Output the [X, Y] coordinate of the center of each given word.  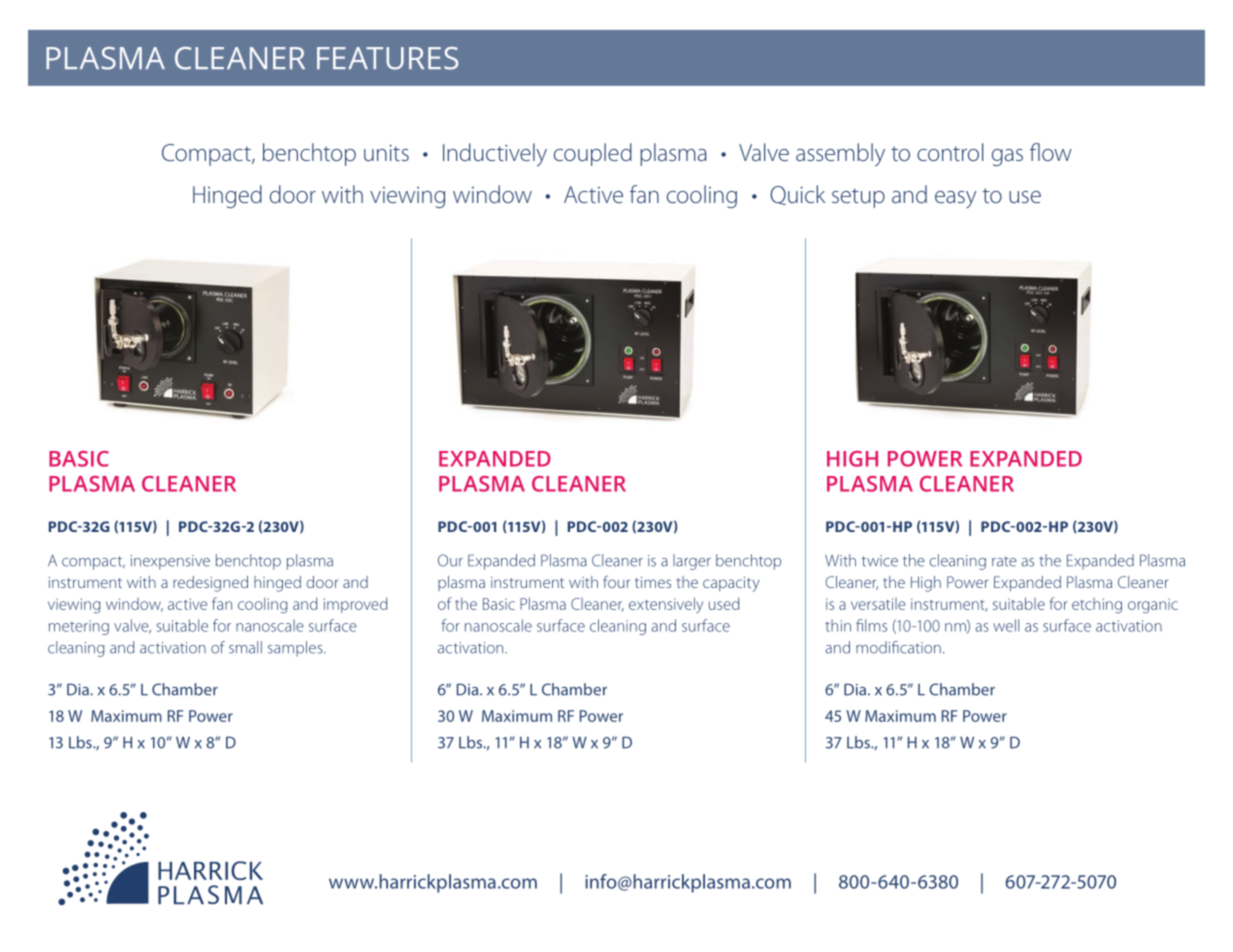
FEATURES [387, 58]
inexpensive [170, 562]
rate [1004, 561]
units [386, 152]
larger [692, 562]
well [1006, 625]
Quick [797, 195]
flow [1051, 152]
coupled [593, 154]
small [245, 647]
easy [955, 199]
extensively [666, 605]
